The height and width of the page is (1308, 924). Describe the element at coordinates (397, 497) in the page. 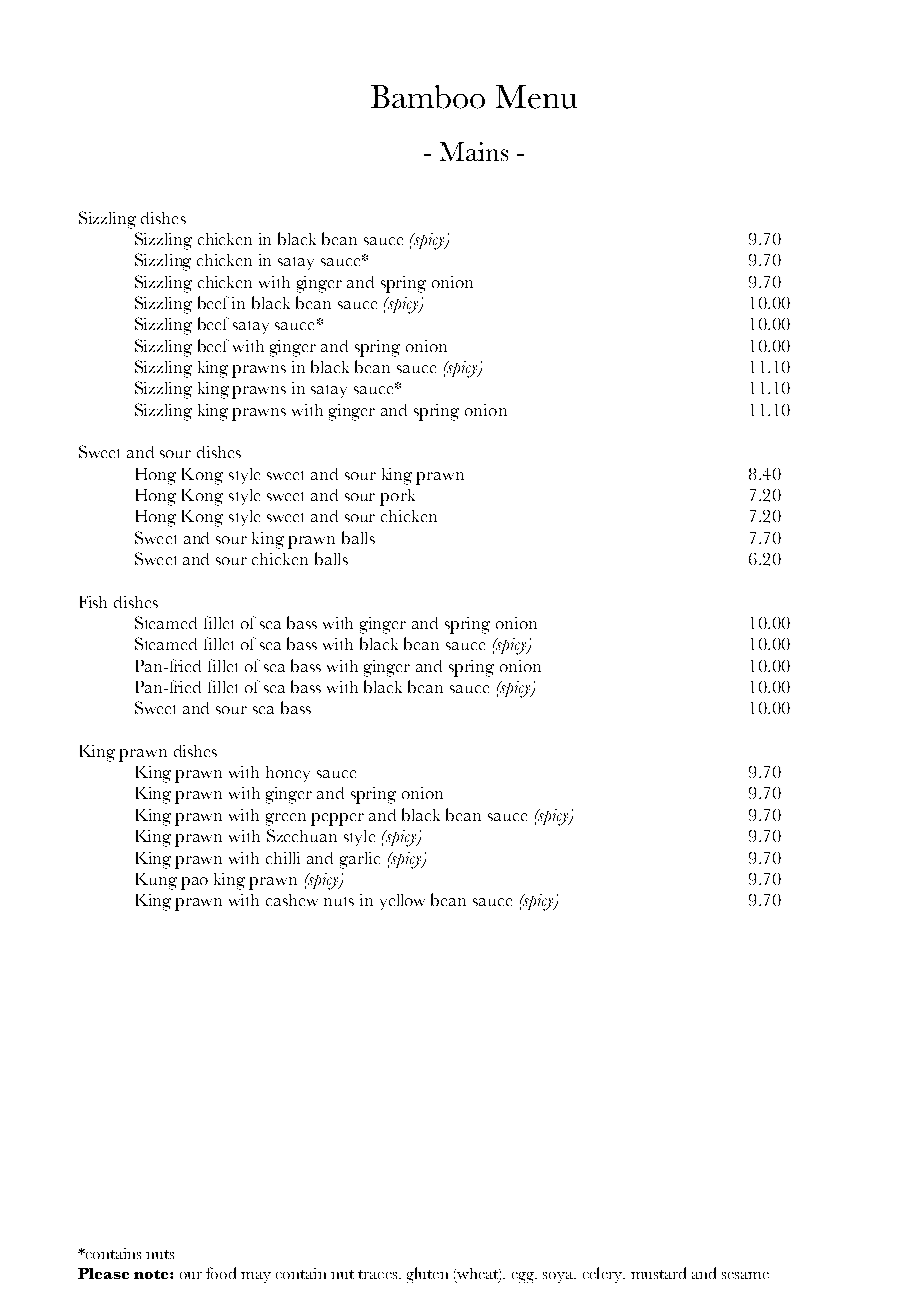

I see `pork` at that location.
